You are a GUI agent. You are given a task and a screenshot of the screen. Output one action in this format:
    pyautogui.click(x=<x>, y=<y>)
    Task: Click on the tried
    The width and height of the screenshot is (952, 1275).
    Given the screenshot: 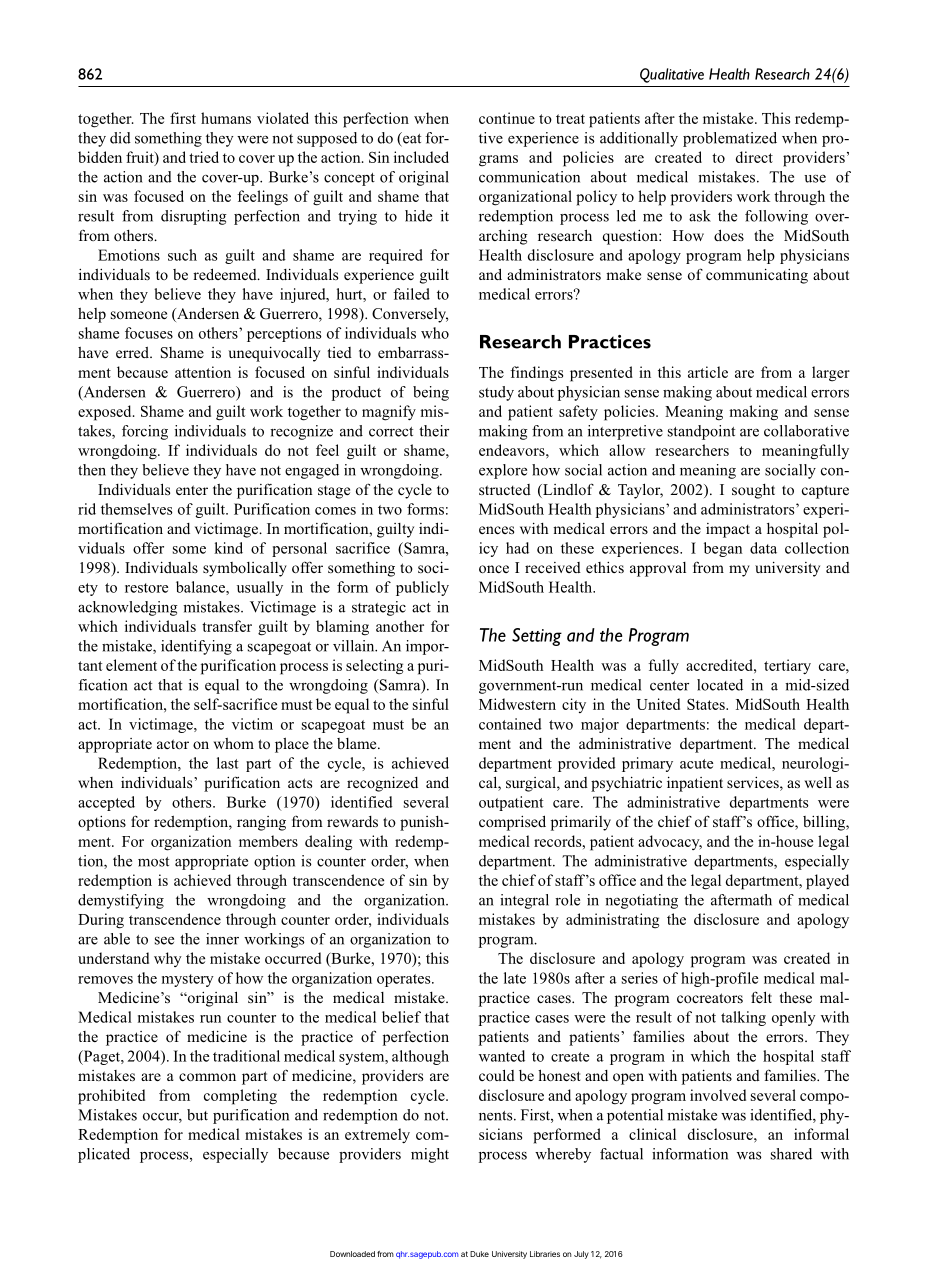 What is the action you would take?
    pyautogui.click(x=204, y=157)
